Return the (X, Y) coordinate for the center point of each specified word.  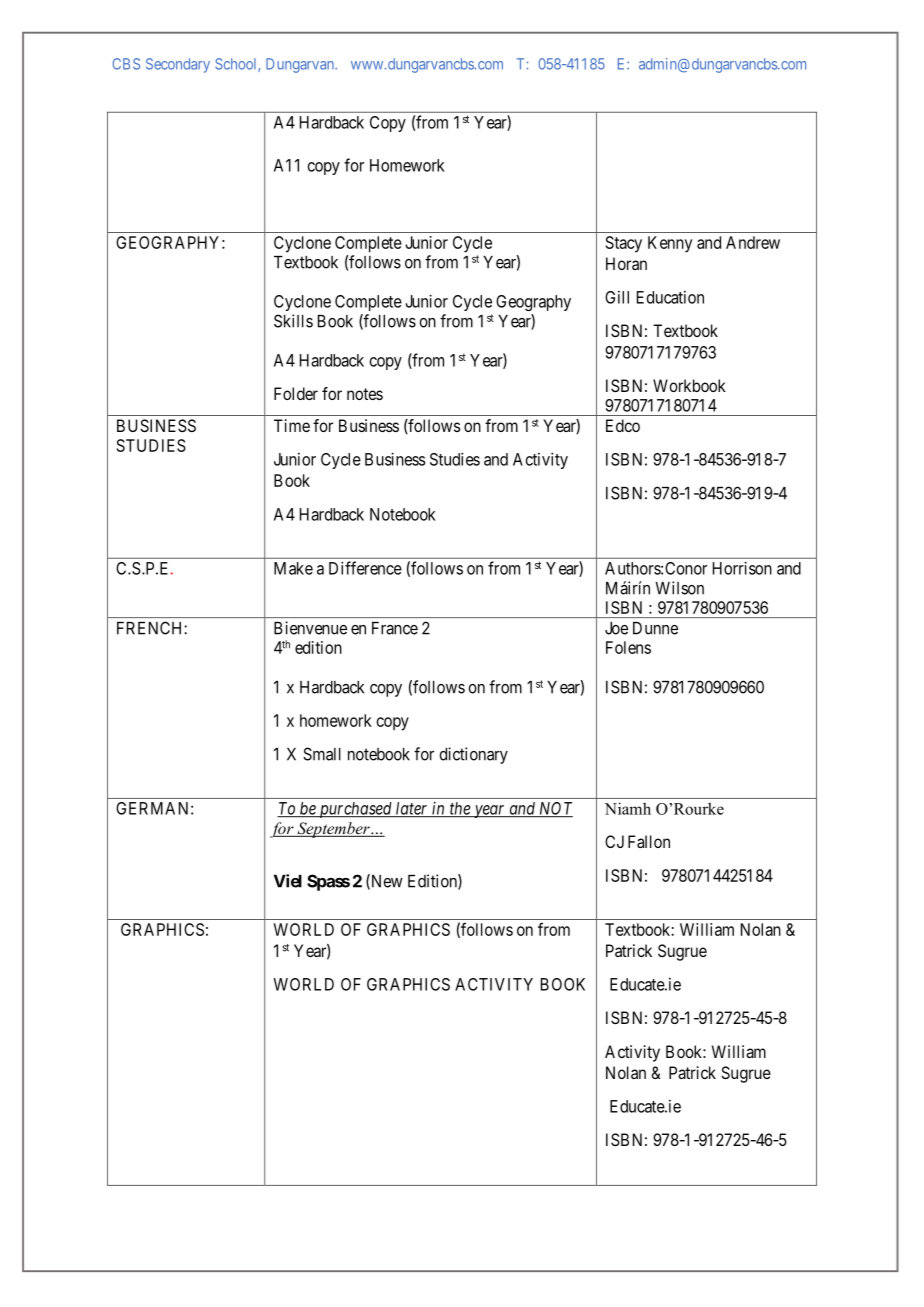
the (460, 809)
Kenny (670, 244)
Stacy (624, 244)
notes (365, 394)
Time (292, 425)
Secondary (178, 65)
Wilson (679, 588)
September (333, 830)
